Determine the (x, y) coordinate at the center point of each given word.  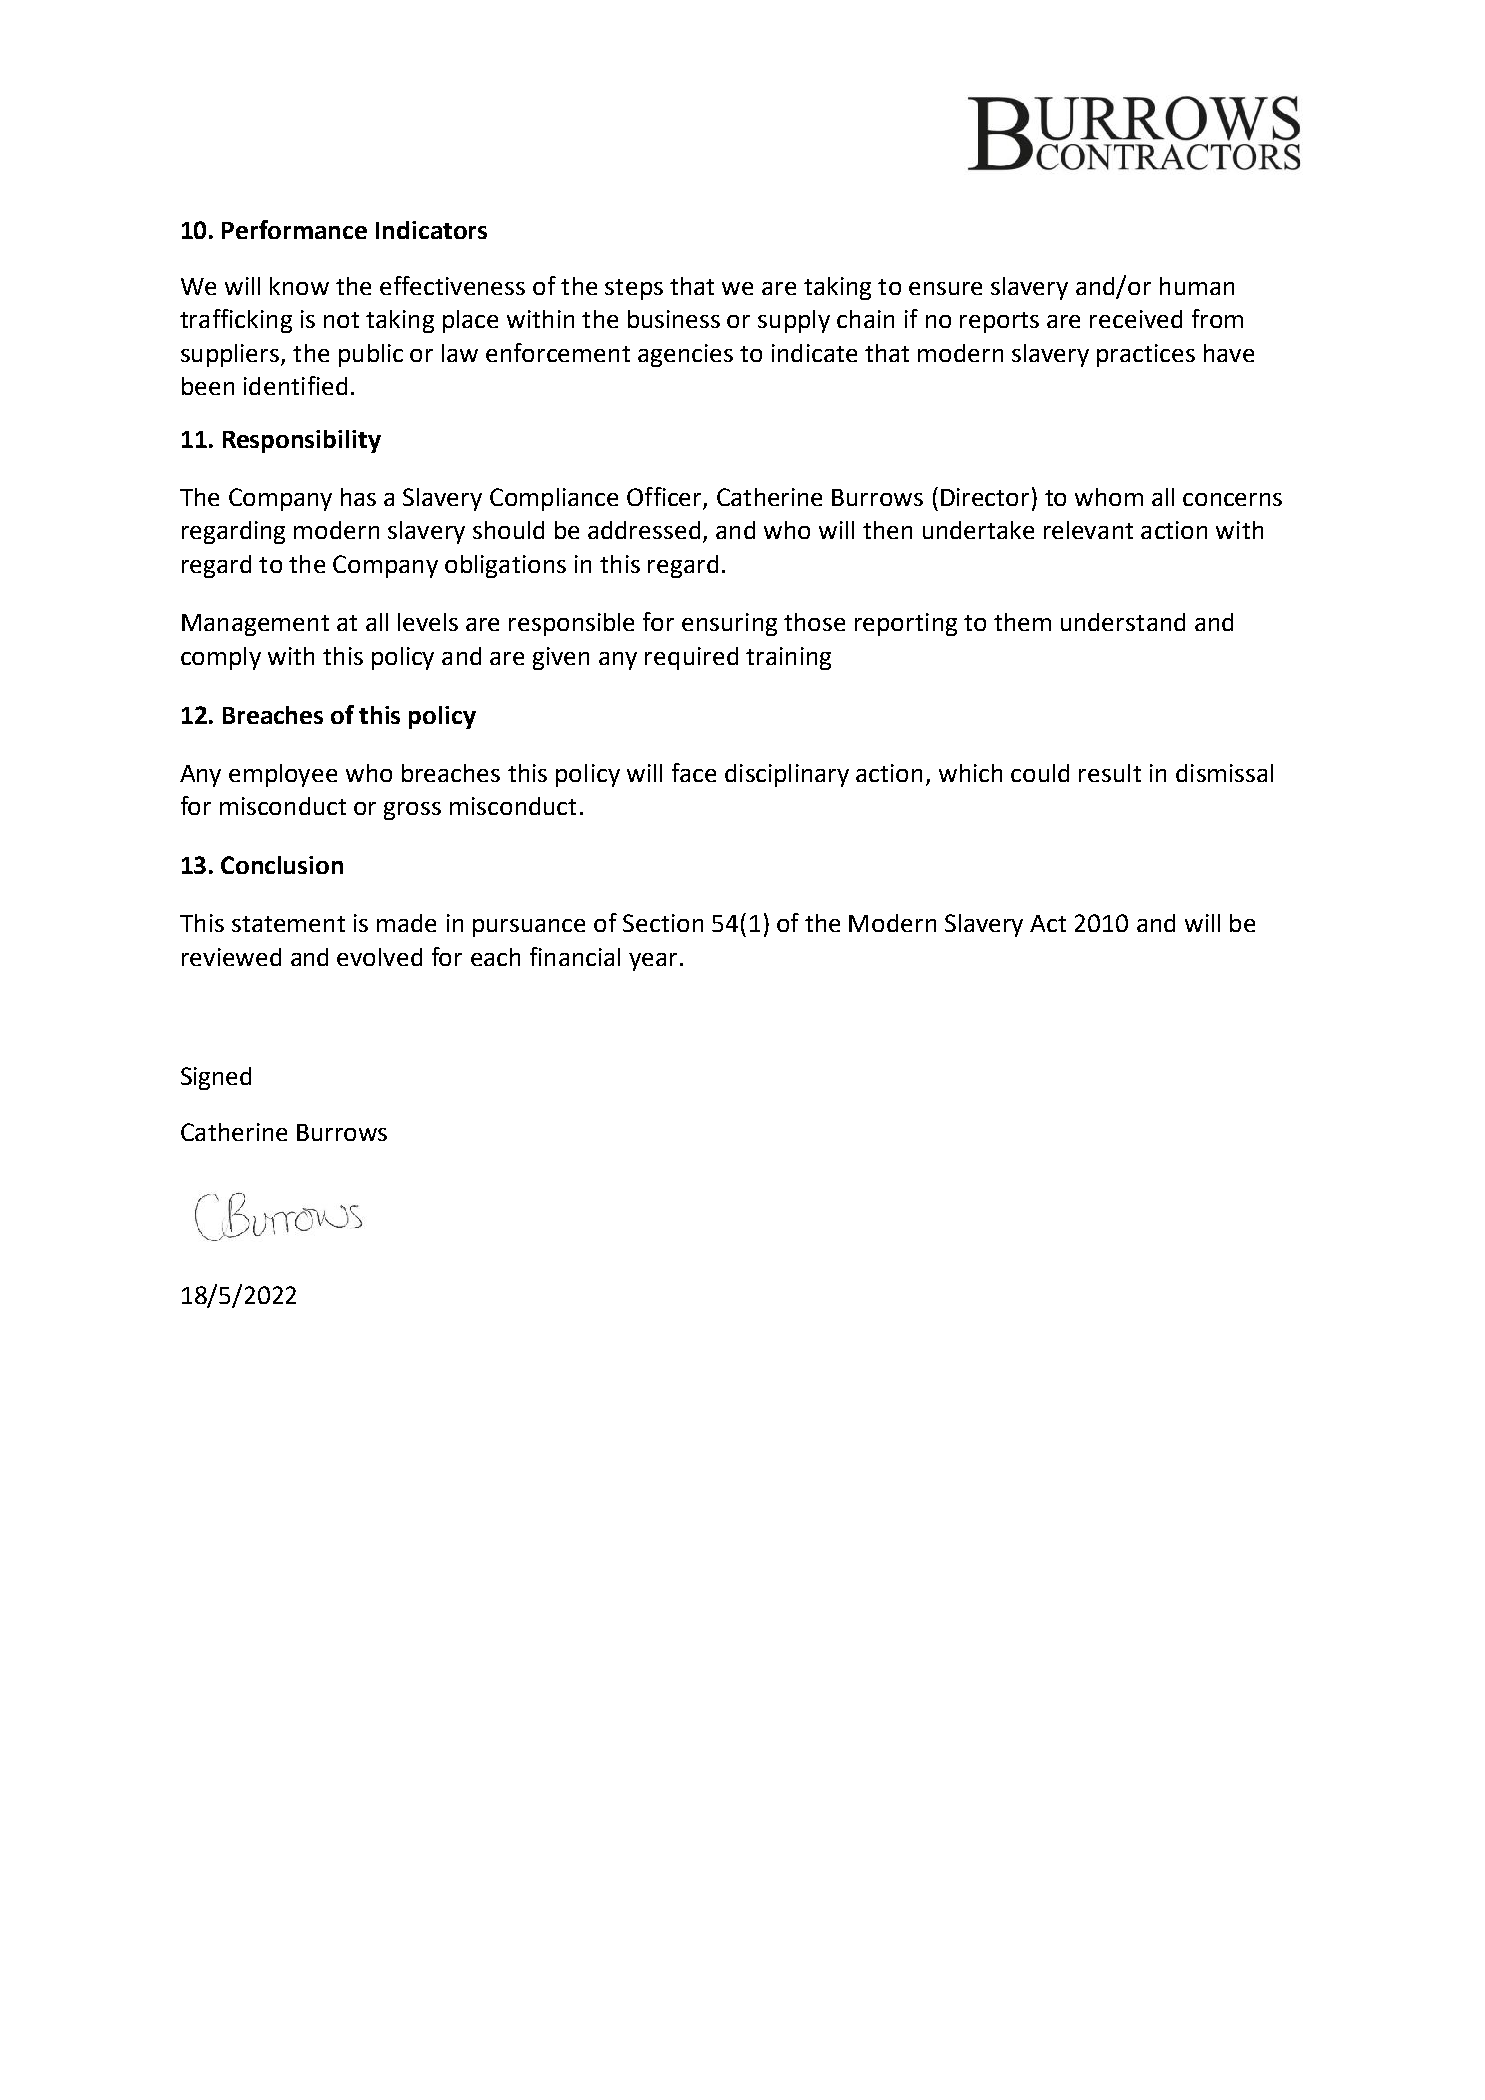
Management (255, 625)
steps (634, 289)
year (653, 962)
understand (1123, 622)
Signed (216, 1078)
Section (663, 923)
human (1197, 286)
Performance (294, 229)
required (691, 658)
